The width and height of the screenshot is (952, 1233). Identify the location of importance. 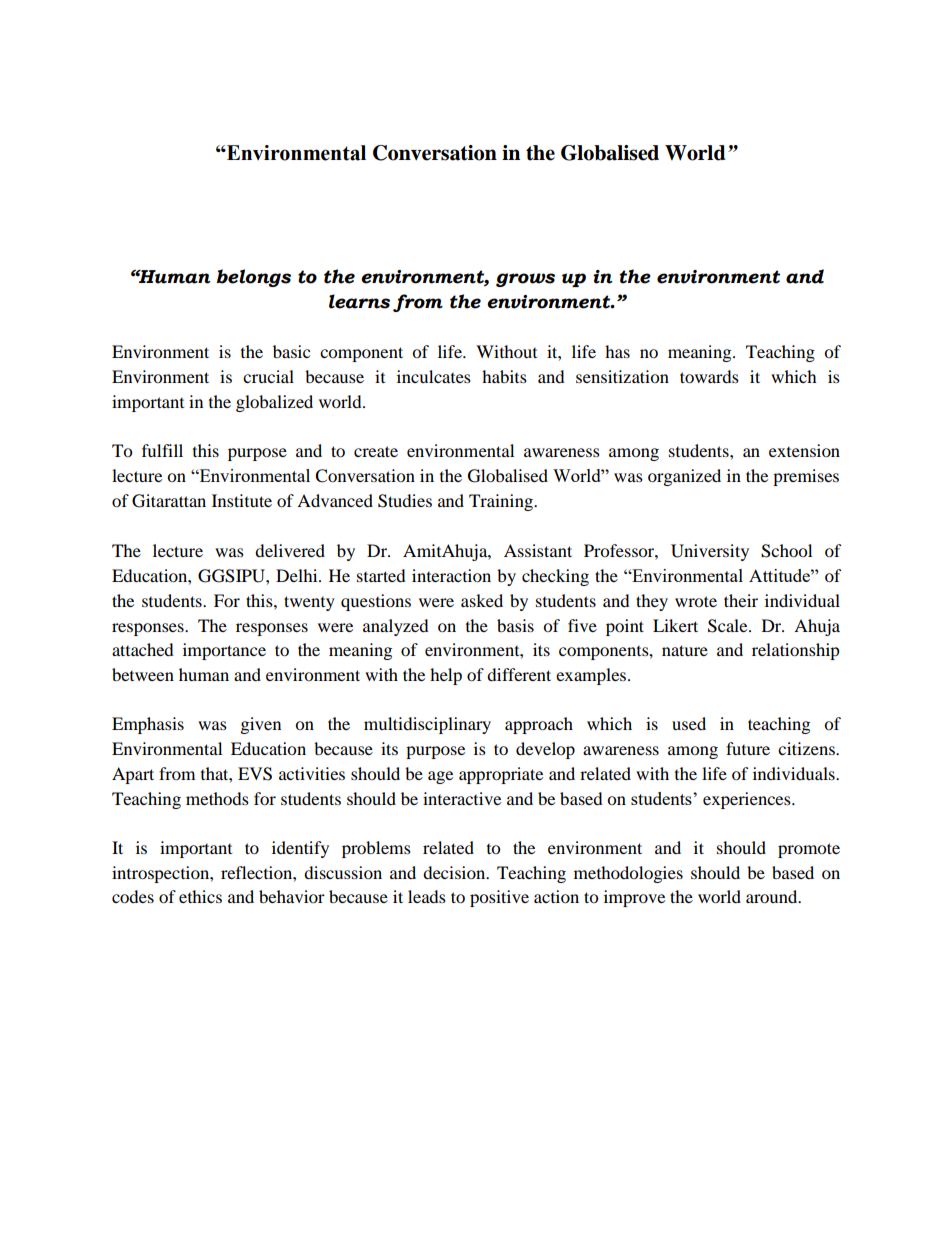
(224, 651).
